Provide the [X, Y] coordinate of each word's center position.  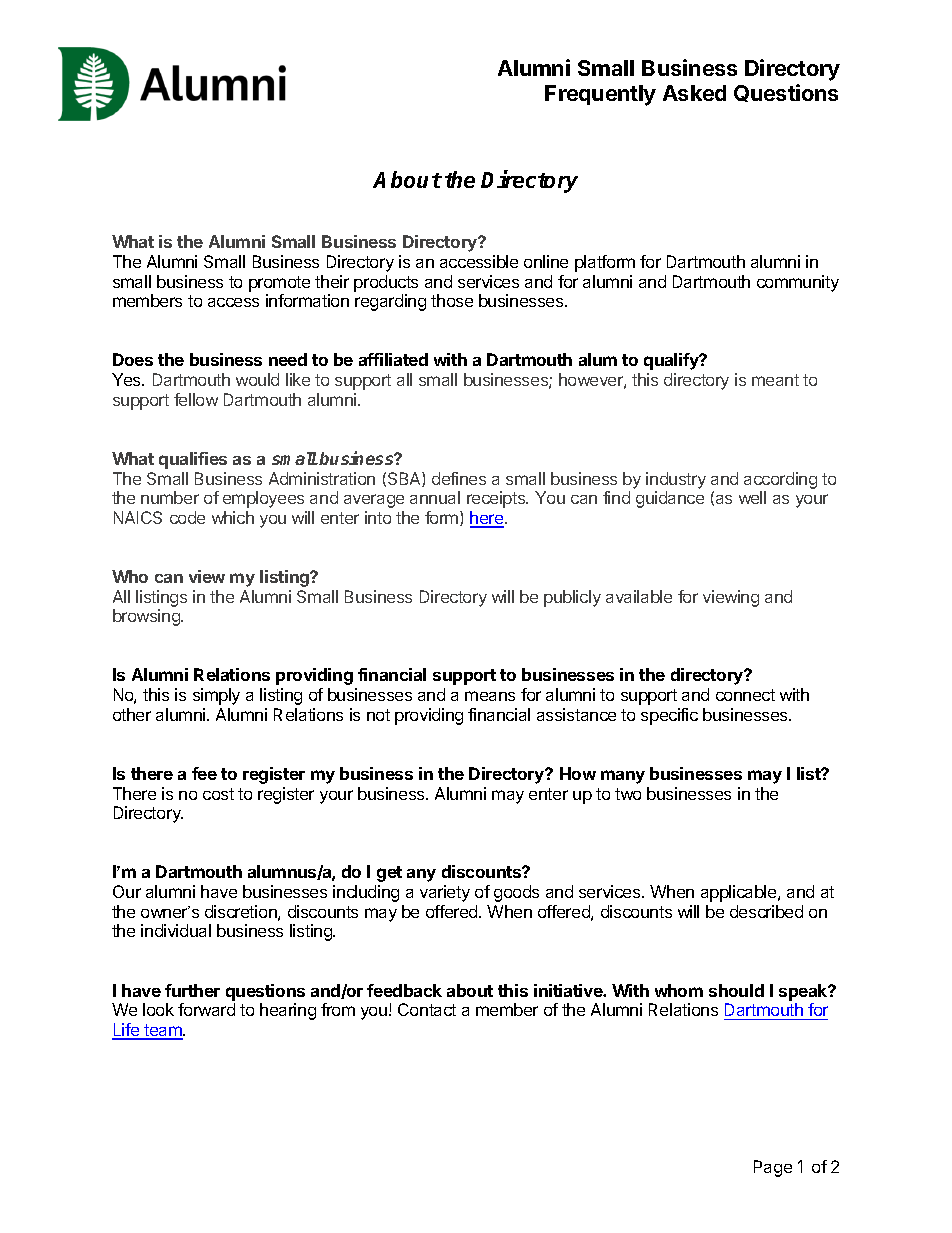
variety [445, 893]
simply [216, 696]
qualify [672, 361]
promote [279, 284]
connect [745, 695]
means [490, 696]
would [257, 379]
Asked [694, 93]
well [752, 497]
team [163, 1031]
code [187, 517]
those [452, 300]
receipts [497, 499]
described [766, 911]
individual [176, 930]
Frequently [600, 95]
